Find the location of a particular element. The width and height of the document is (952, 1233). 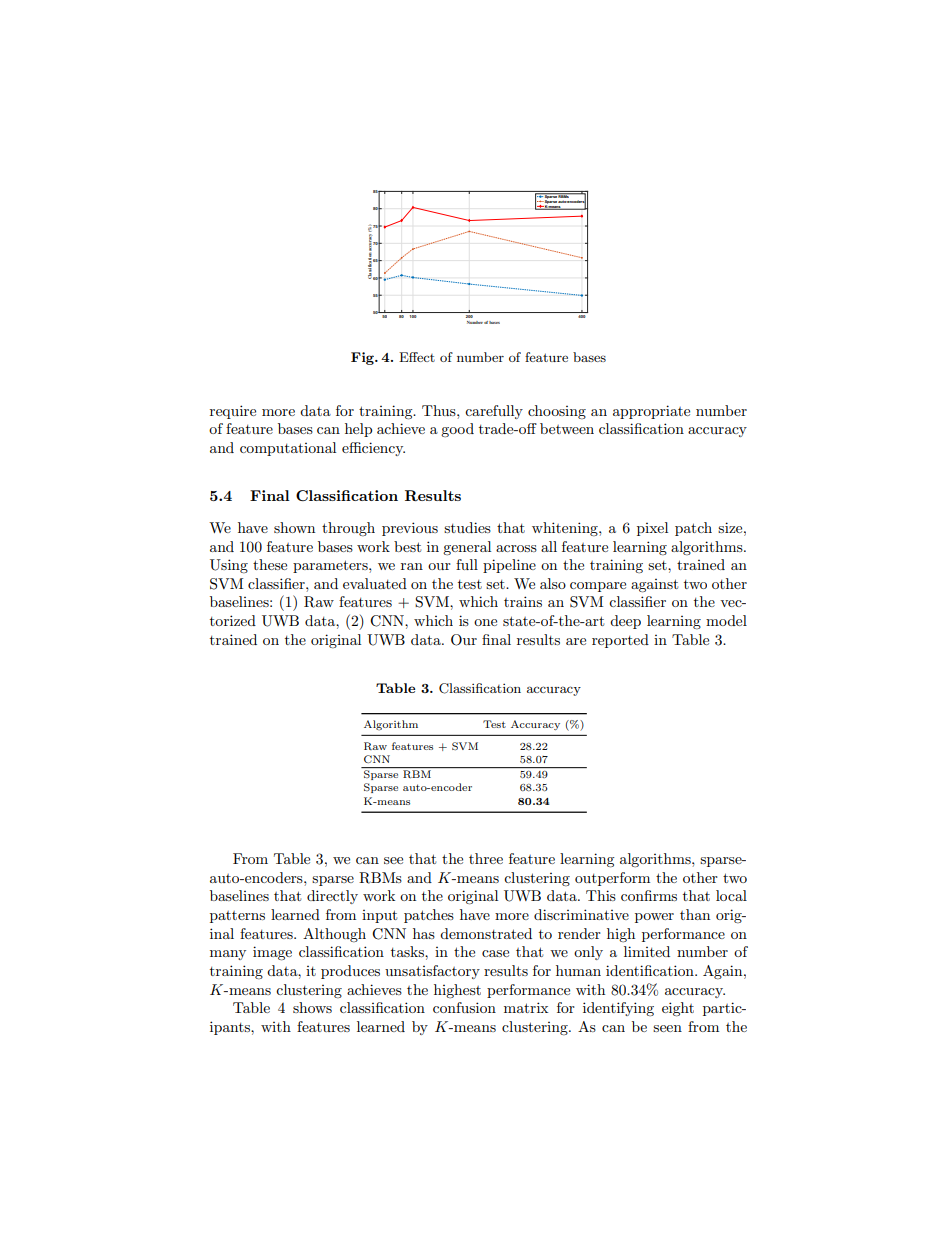

evaluated is located at coordinates (375, 583).
